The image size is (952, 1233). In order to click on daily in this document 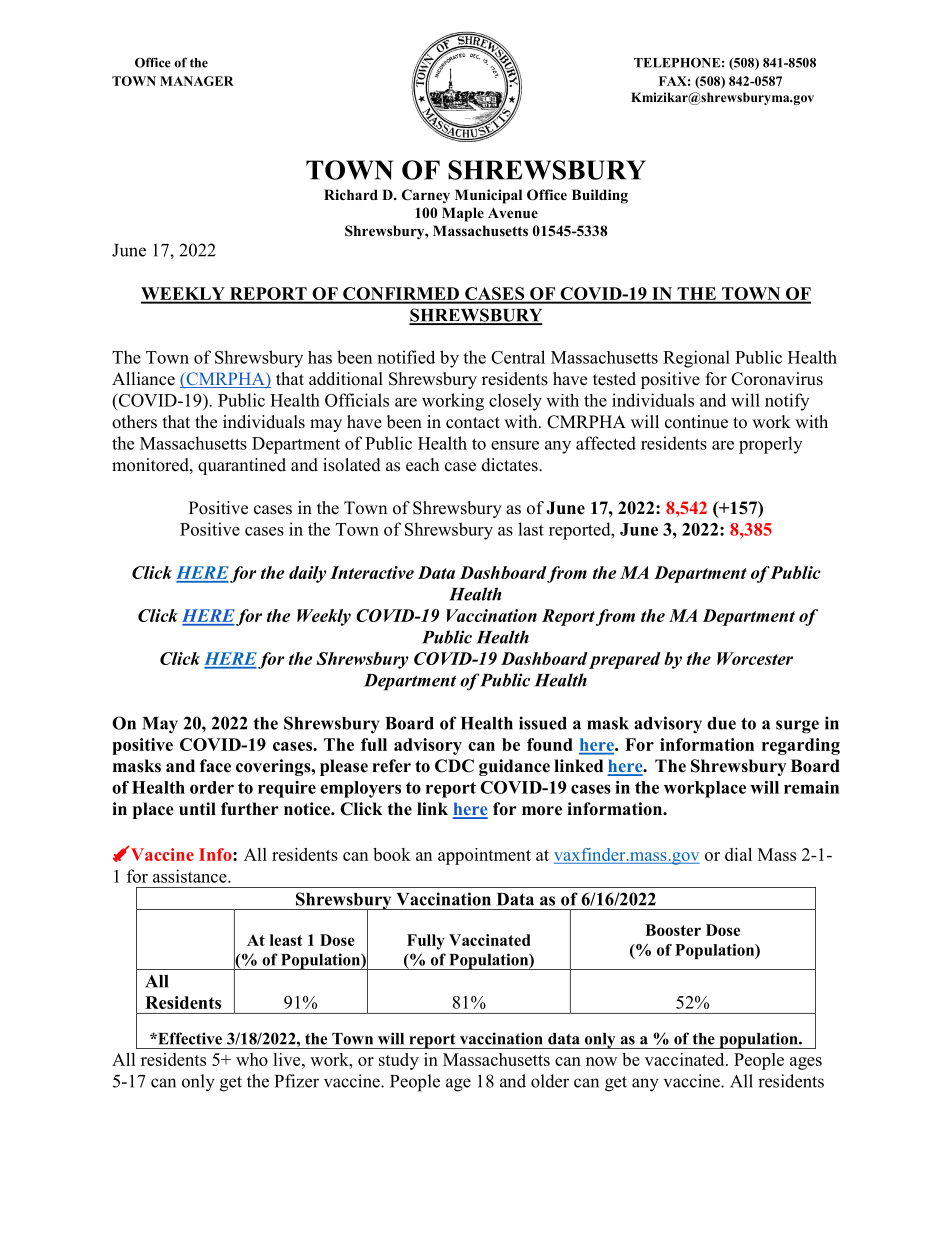, I will do `click(308, 574)`.
